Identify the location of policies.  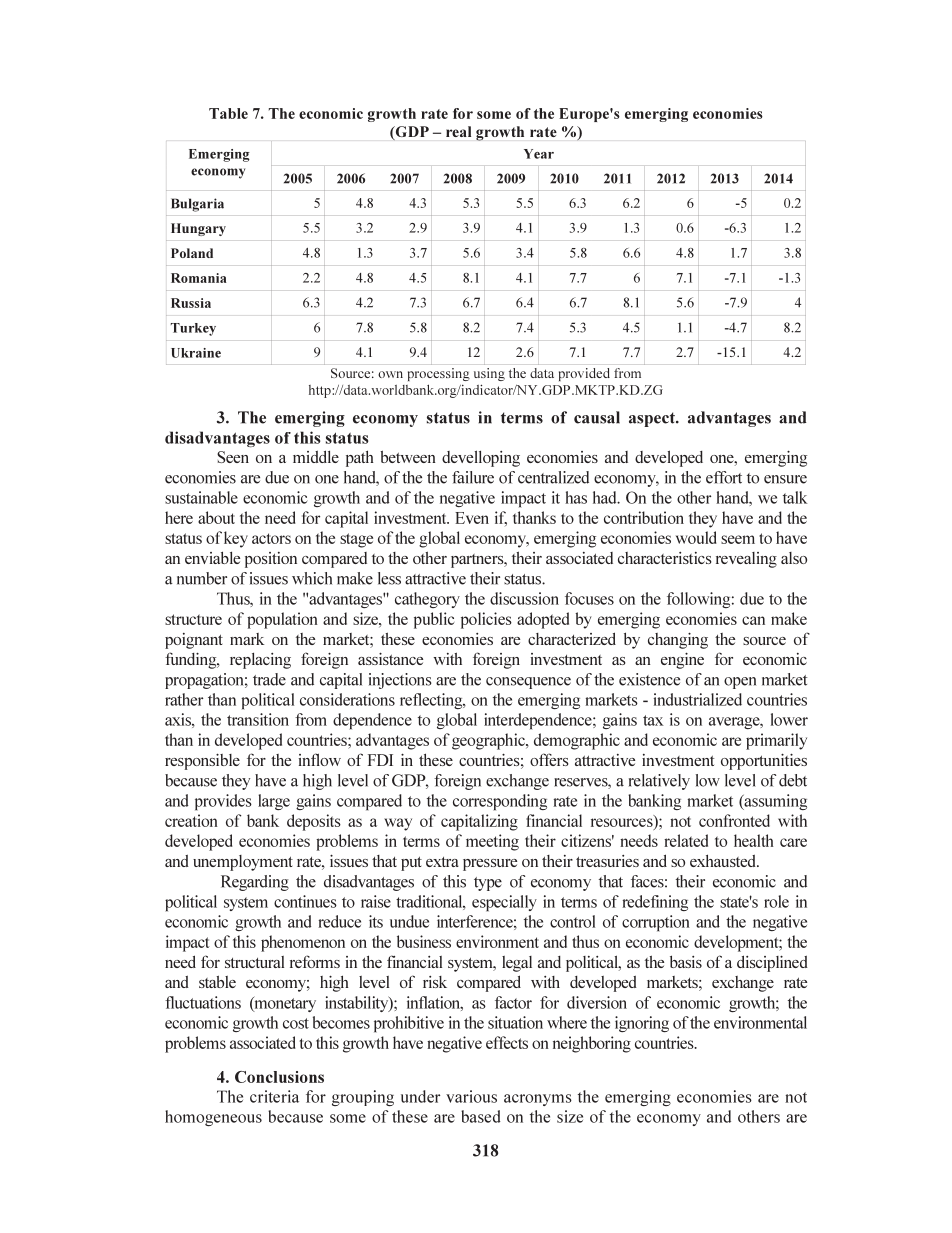
(486, 620).
